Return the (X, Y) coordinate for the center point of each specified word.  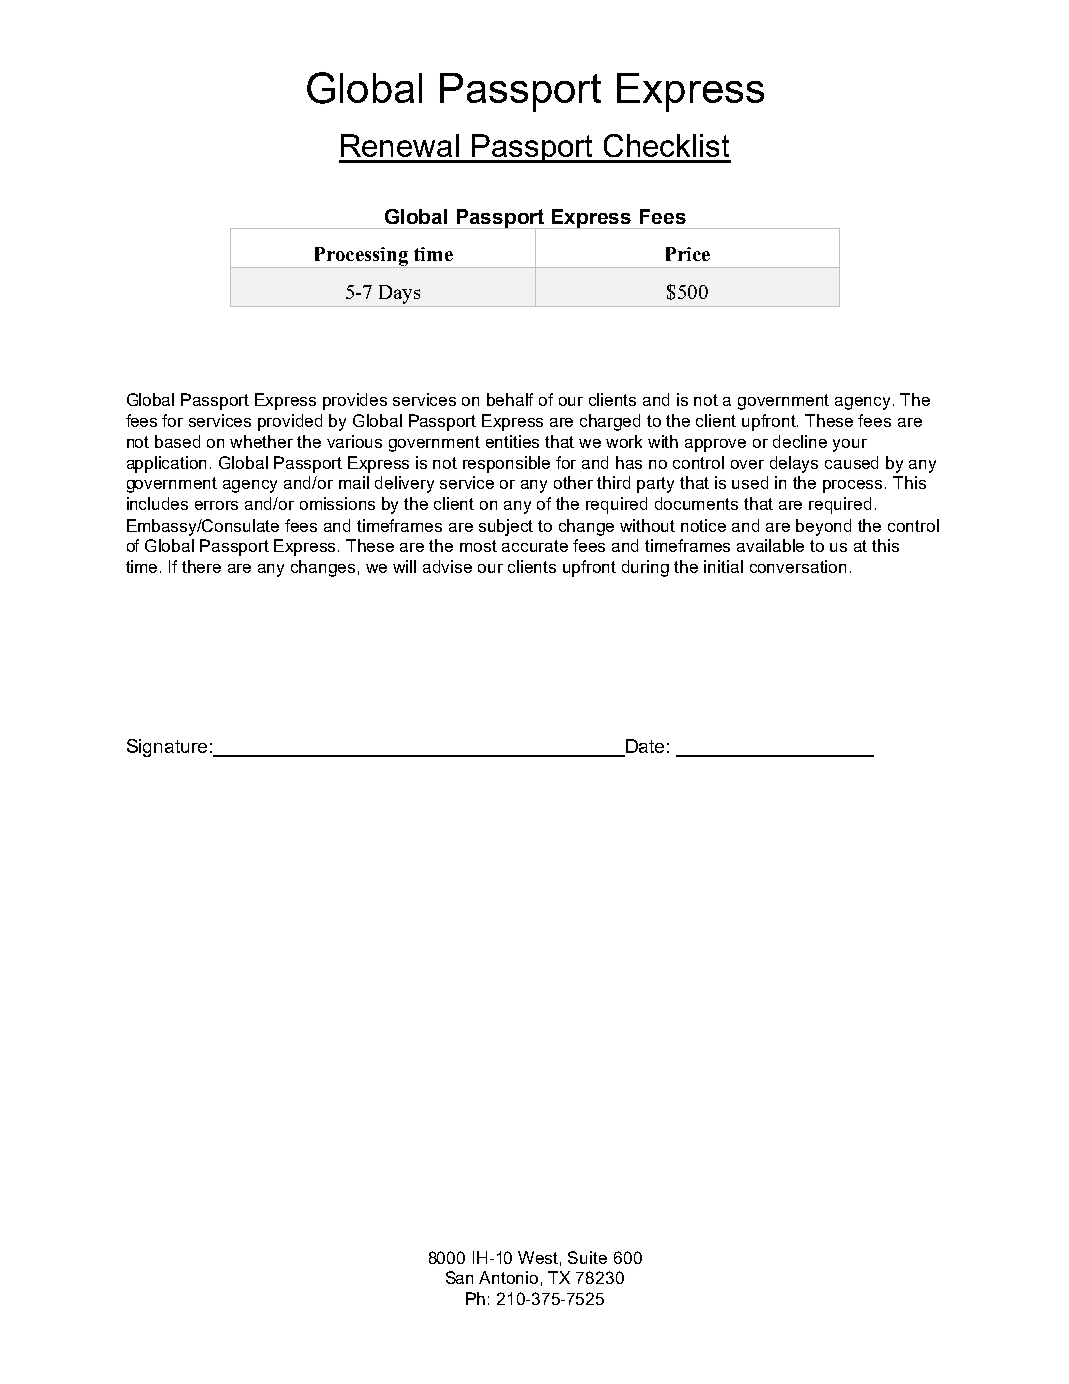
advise (447, 566)
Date (644, 747)
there (201, 566)
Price (688, 254)
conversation (798, 566)
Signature (167, 748)
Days (399, 294)
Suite (587, 1257)
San (459, 1277)
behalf (510, 399)
